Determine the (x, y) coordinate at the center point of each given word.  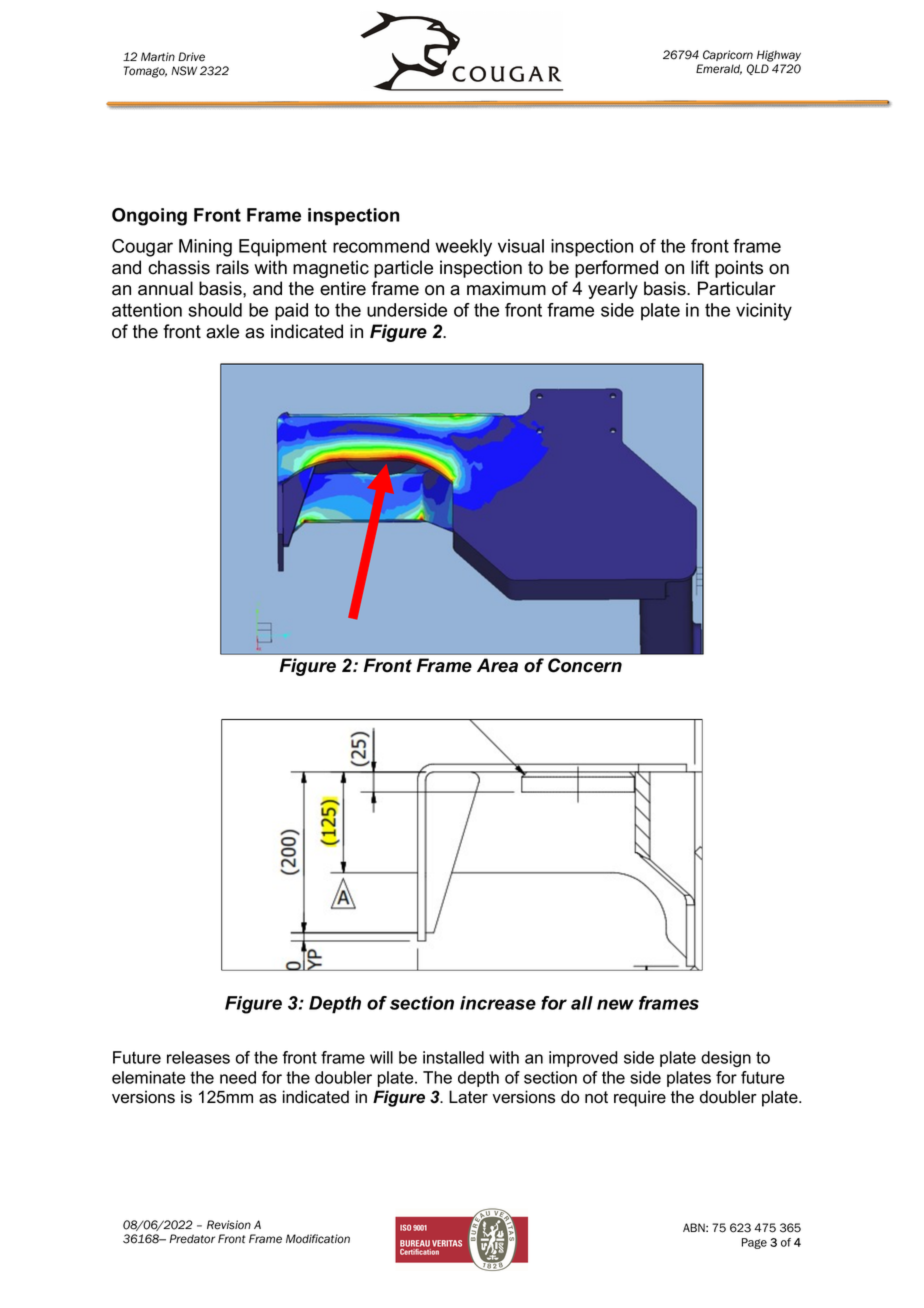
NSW (184, 71)
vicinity (764, 312)
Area (497, 665)
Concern (585, 665)
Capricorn (728, 55)
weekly (463, 248)
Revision (229, 1225)
